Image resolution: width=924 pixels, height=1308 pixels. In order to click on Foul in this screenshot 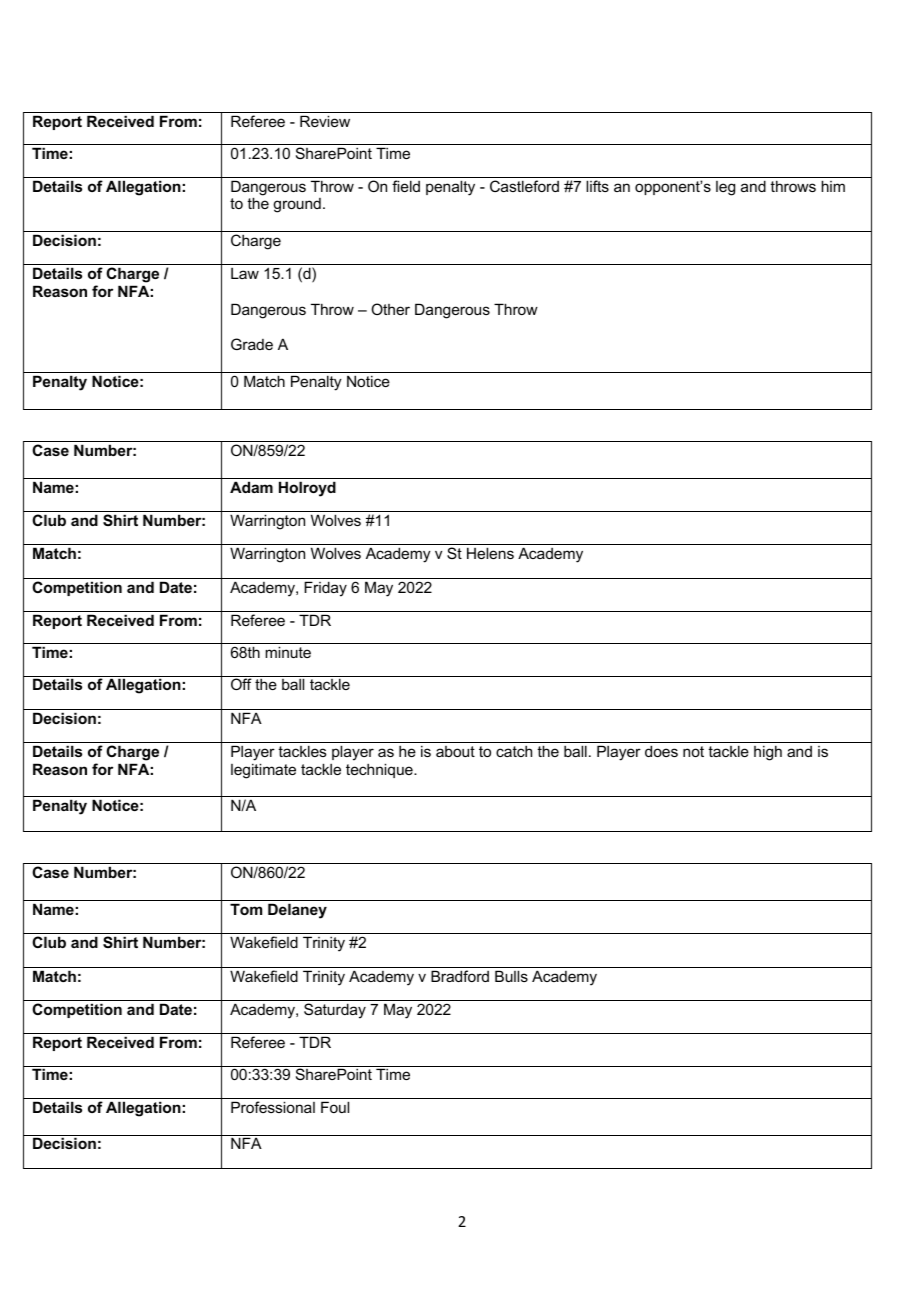, I will do `click(335, 1107)`.
